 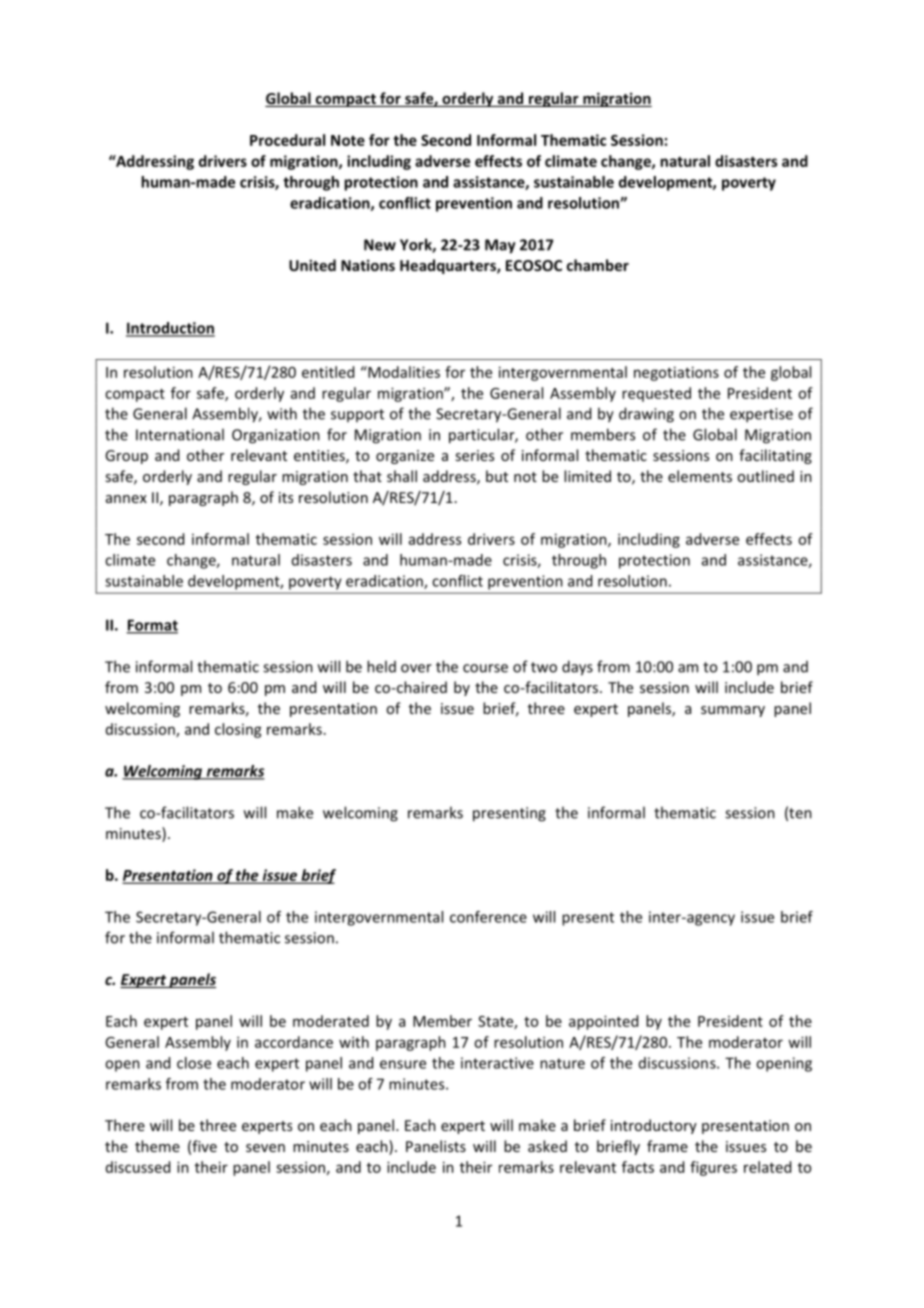 I want to click on chamber, so click(x=598, y=265).
